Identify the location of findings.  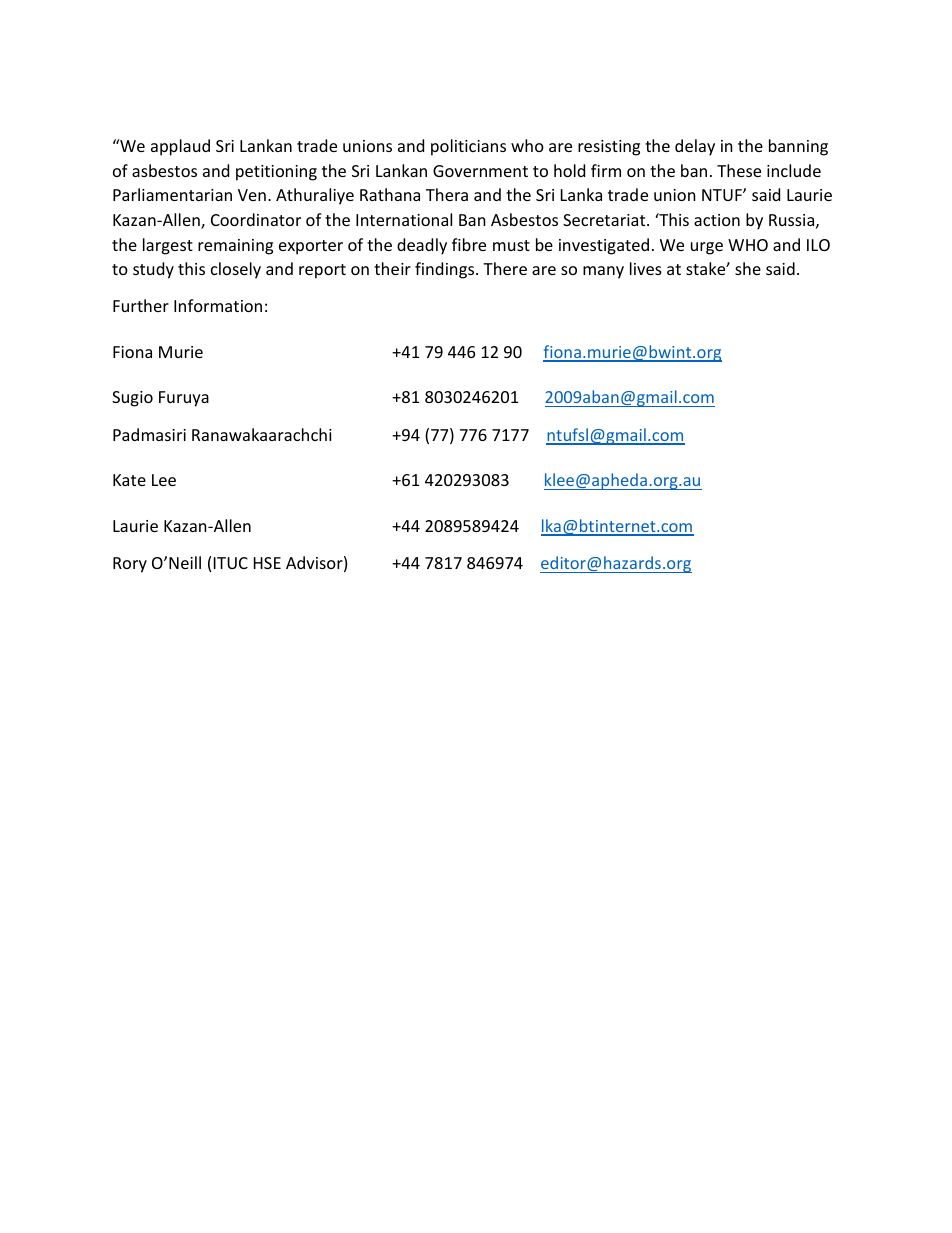
(446, 270).
